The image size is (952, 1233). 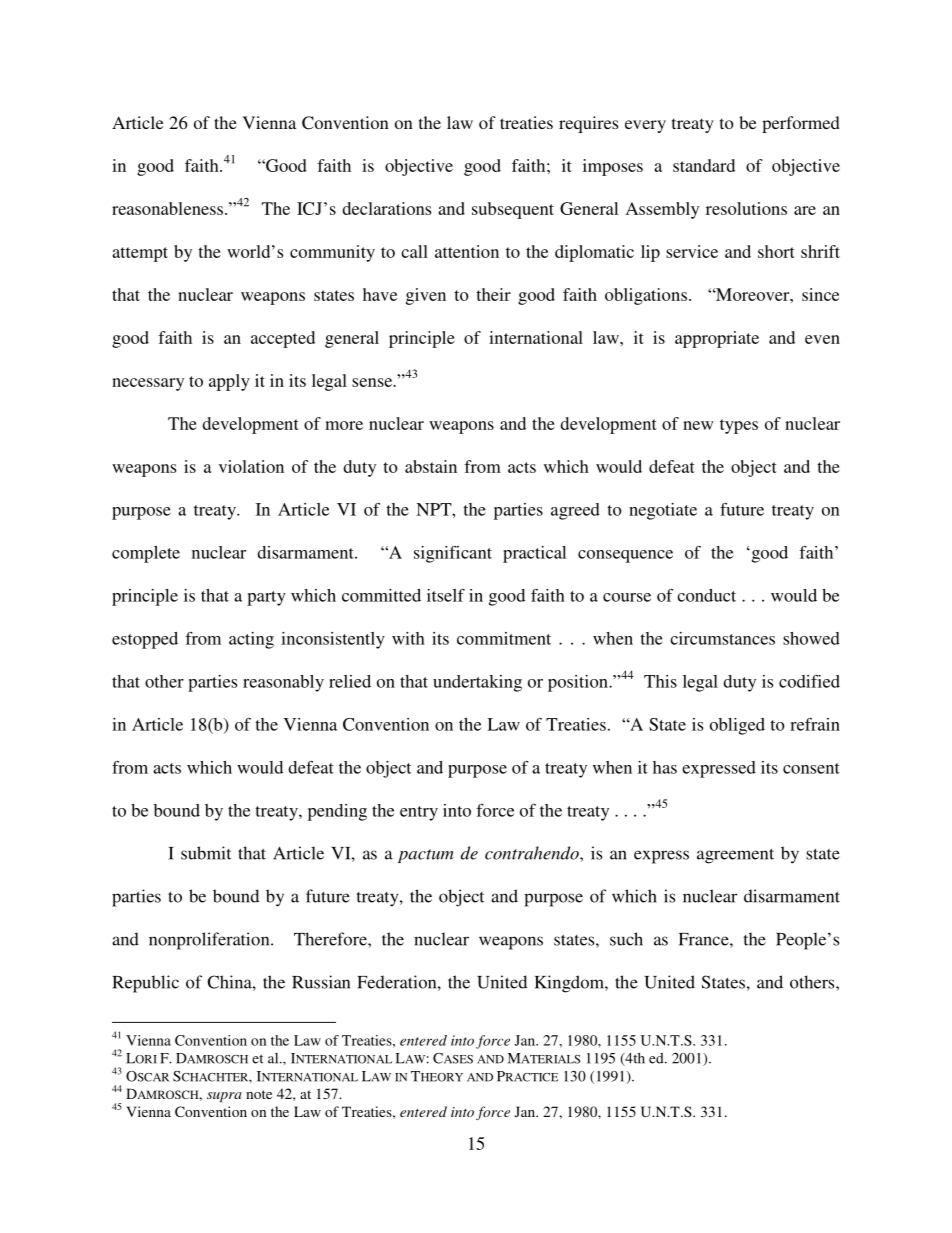 What do you see at coordinates (321, 982) in the screenshot?
I see `Russian` at bounding box center [321, 982].
